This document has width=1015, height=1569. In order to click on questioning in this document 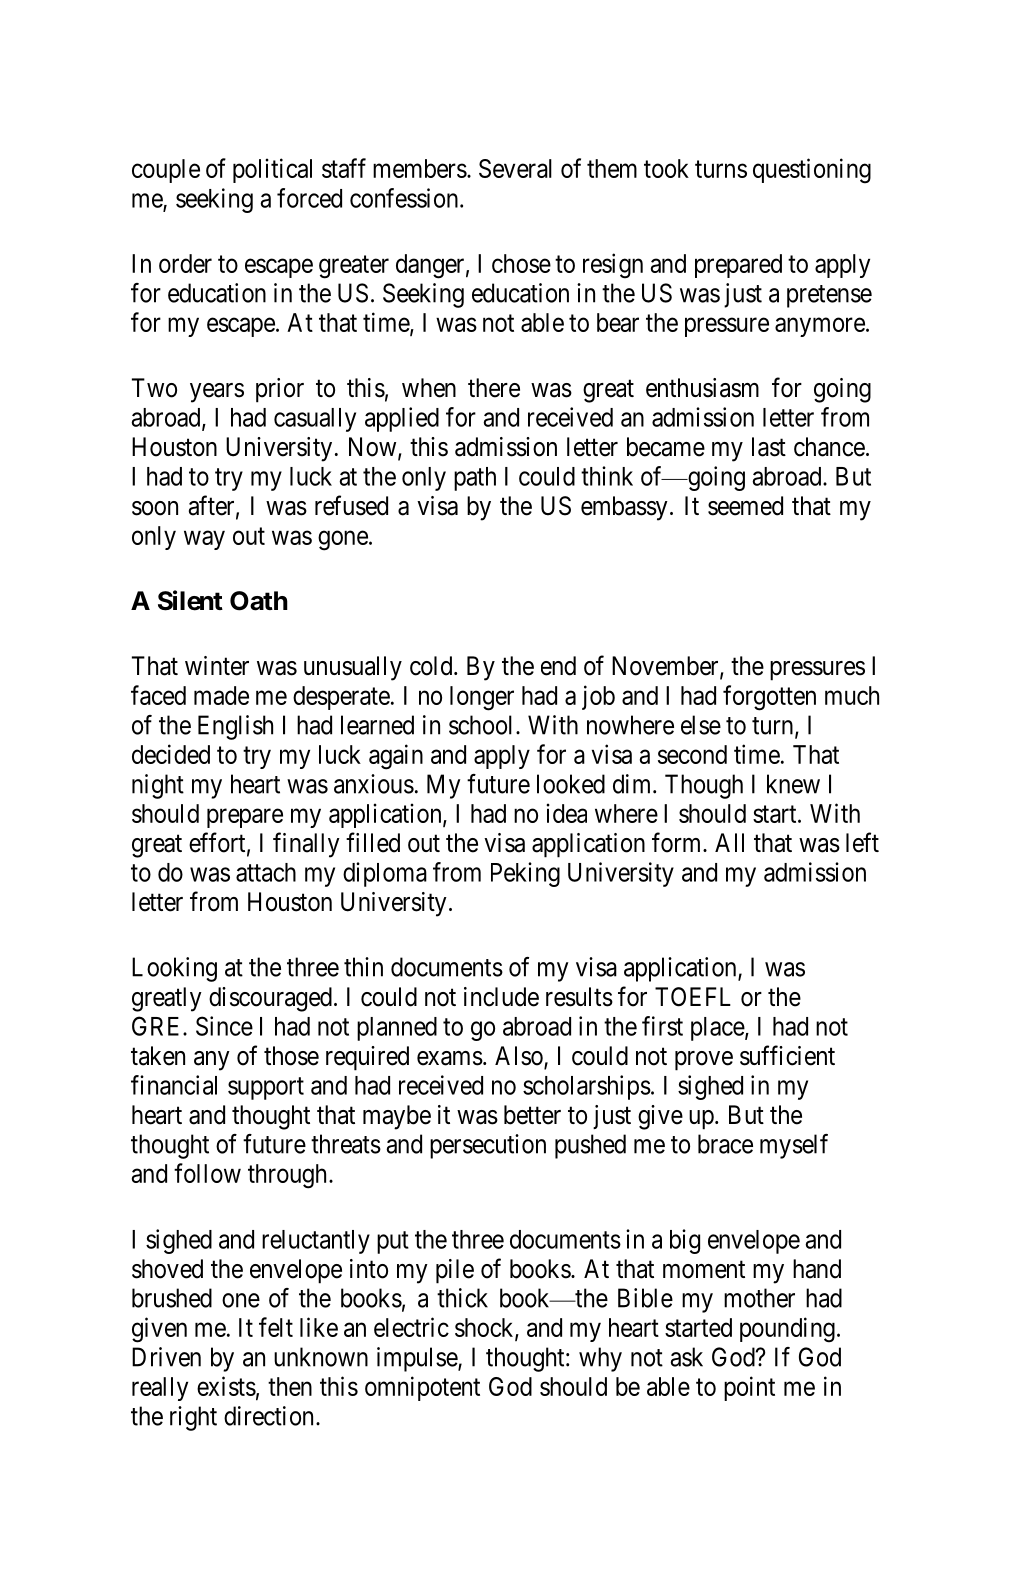, I will do `click(812, 171)`.
